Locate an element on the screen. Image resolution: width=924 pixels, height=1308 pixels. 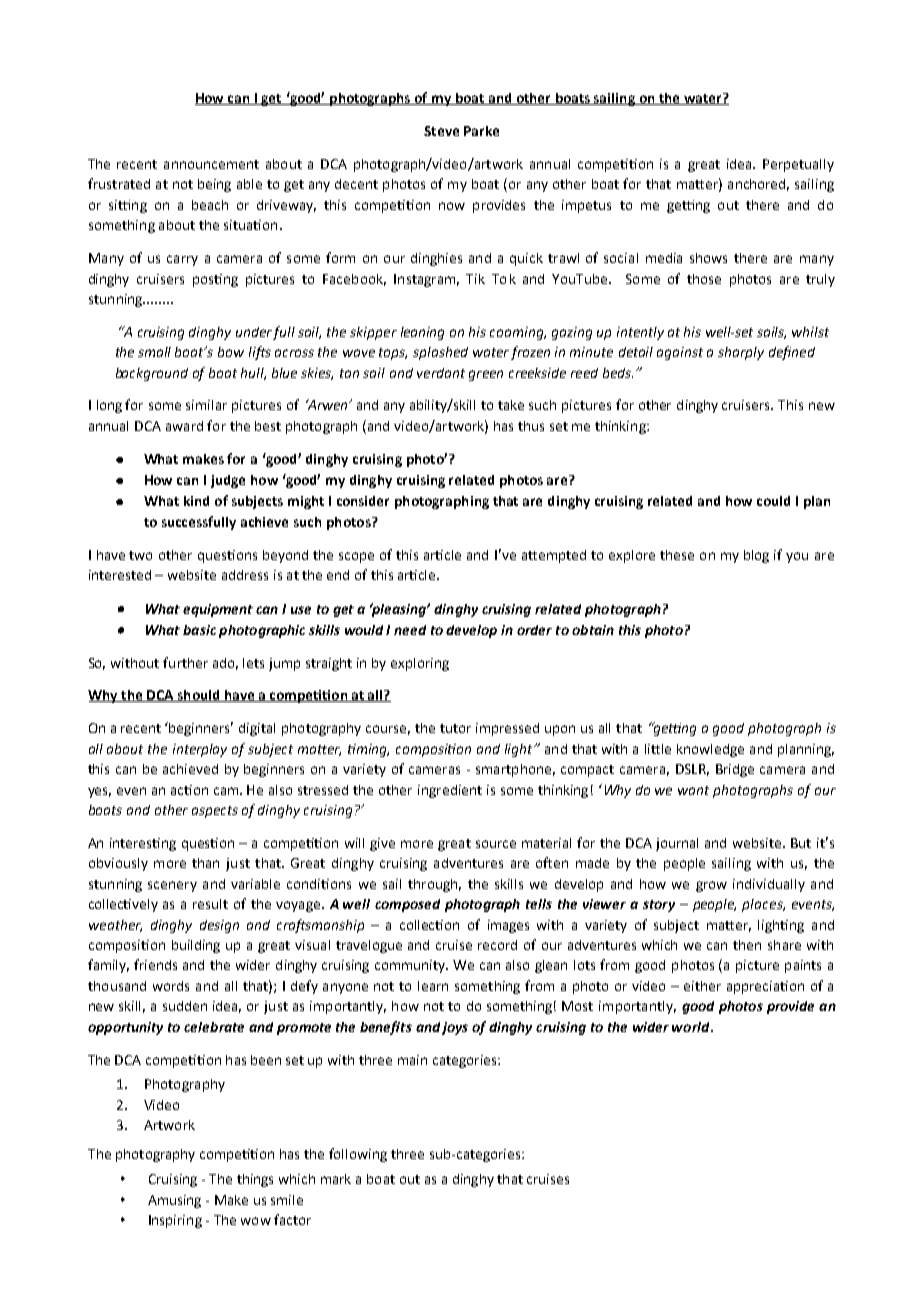
Perpetually is located at coordinates (798, 165).
